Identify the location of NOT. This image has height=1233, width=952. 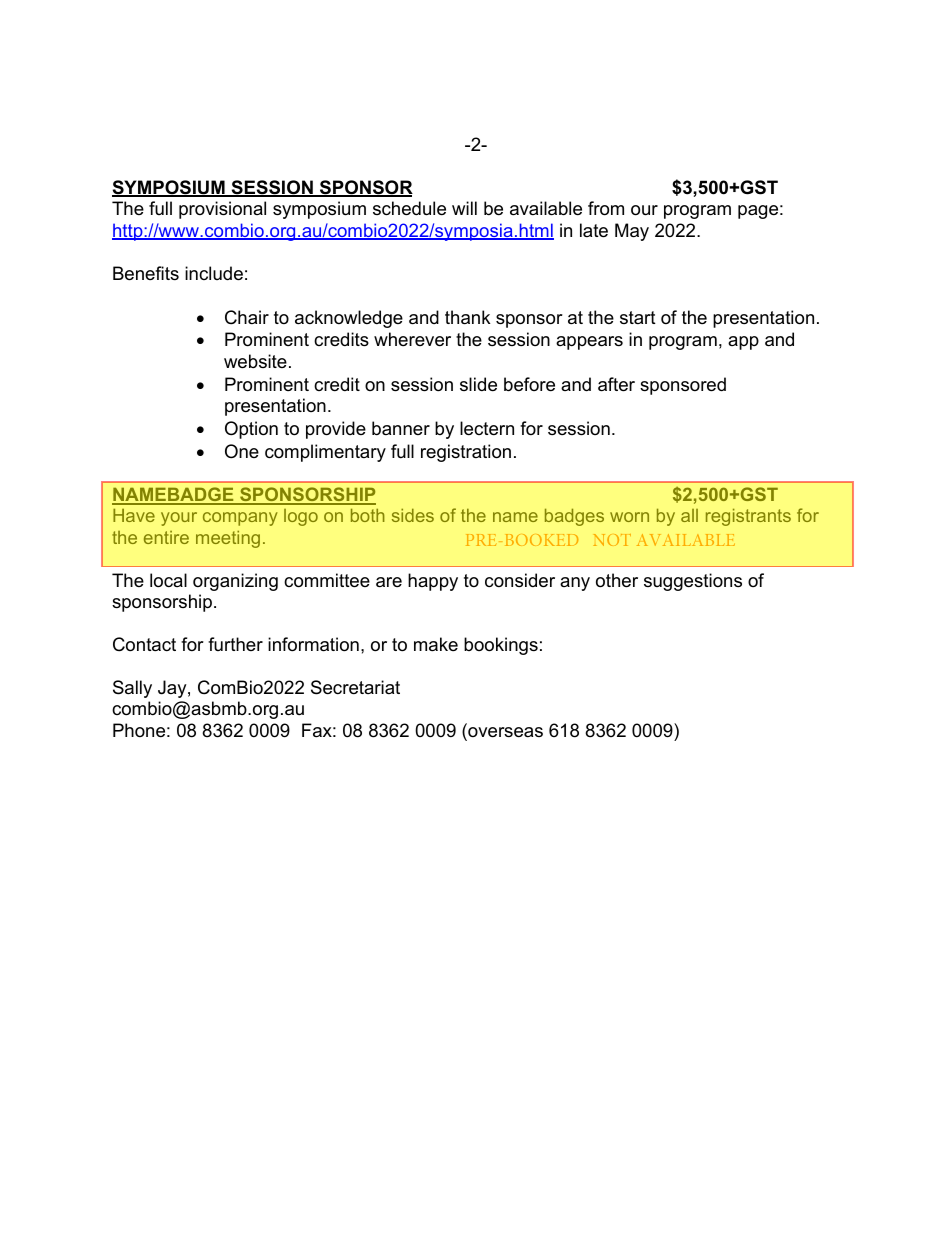
(612, 540).
